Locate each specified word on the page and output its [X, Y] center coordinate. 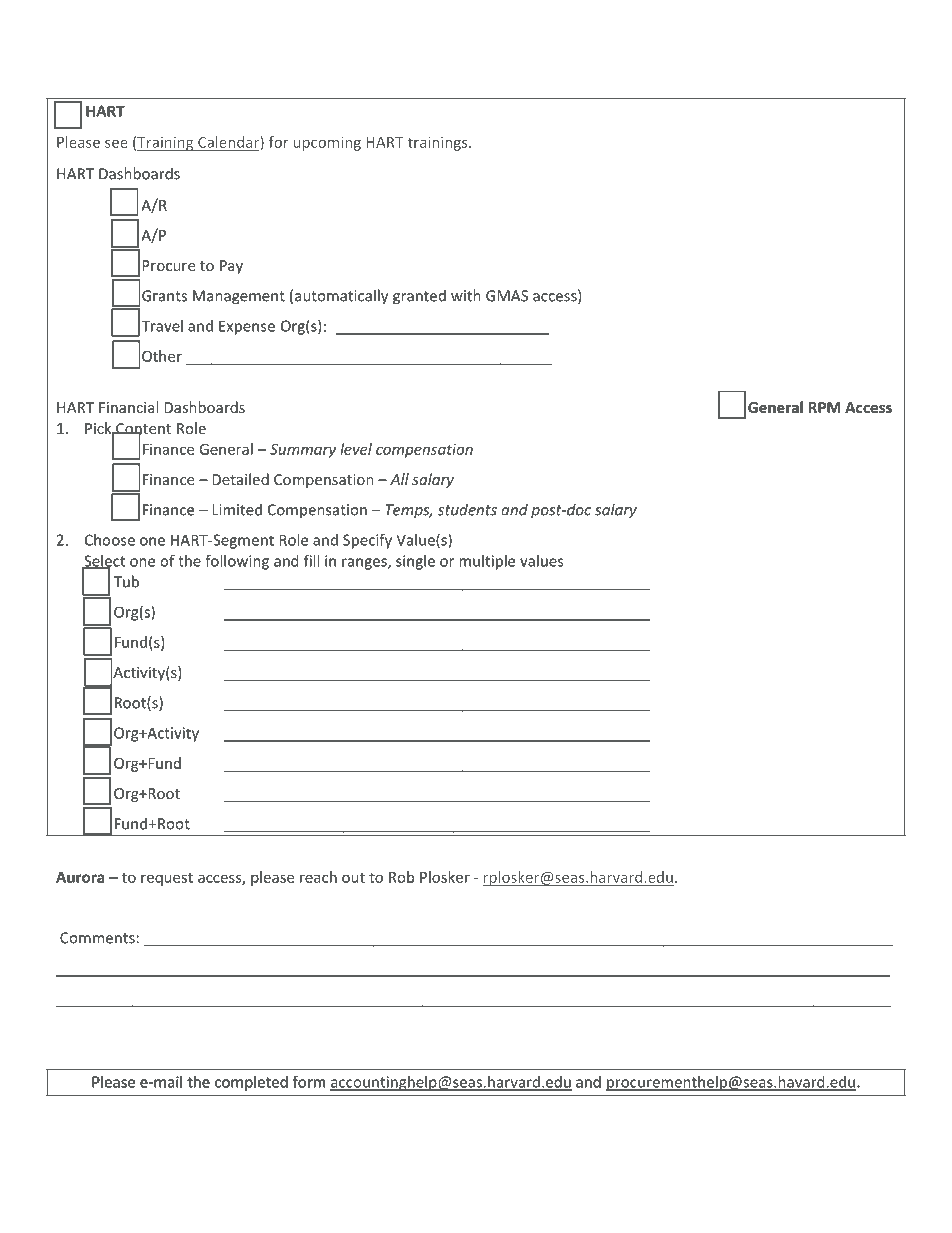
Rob [401, 877]
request [167, 879]
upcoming [327, 143]
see [116, 143]
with [466, 295]
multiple [487, 562]
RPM [825, 407]
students [467, 509]
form [309, 1082]
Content [142, 429]
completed [251, 1083]
